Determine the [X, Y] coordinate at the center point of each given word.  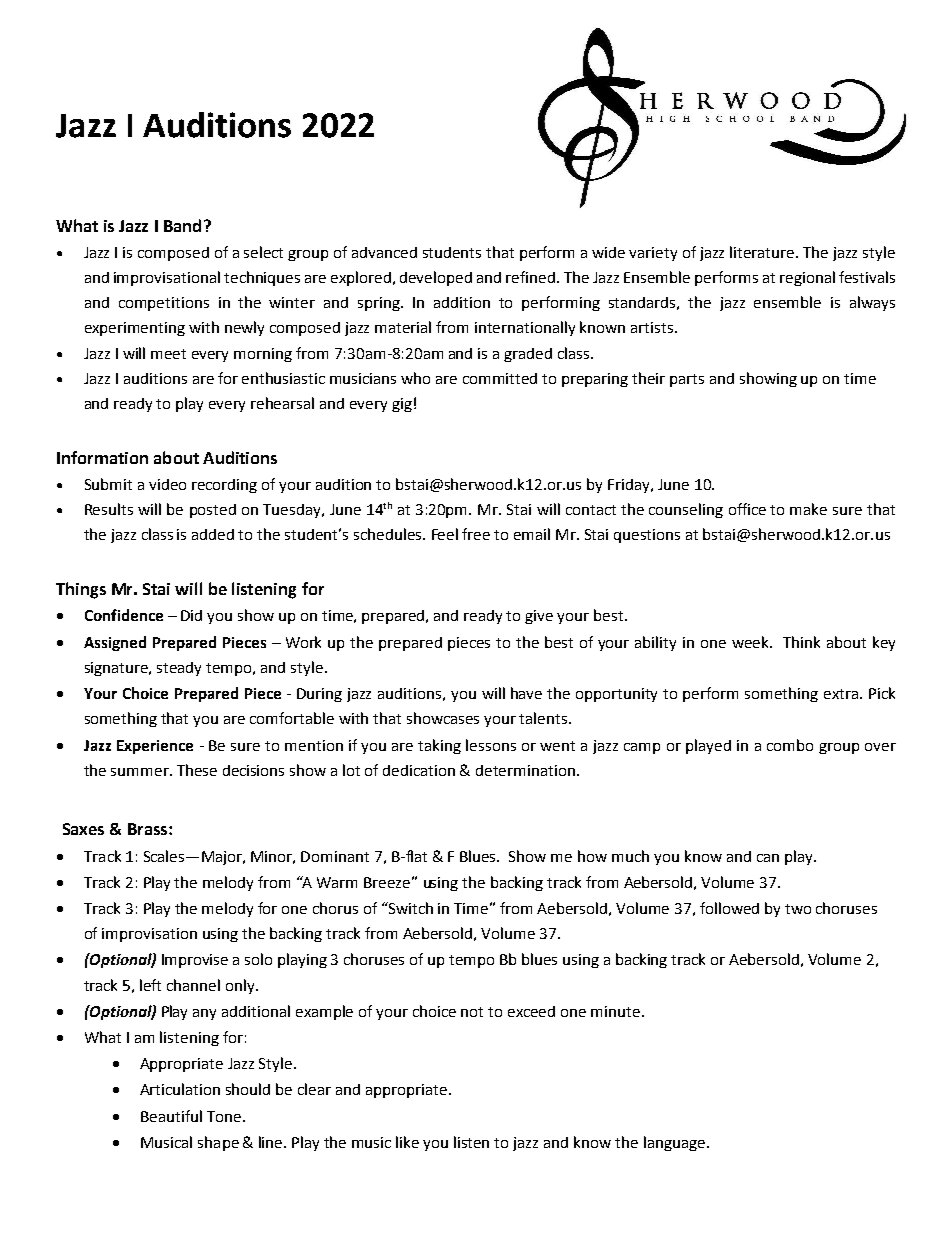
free [476, 534]
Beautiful [171, 1116]
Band [182, 225]
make [808, 509]
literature [763, 252]
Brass [149, 829]
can [768, 858]
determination [527, 770]
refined [530, 277]
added [213, 534]
